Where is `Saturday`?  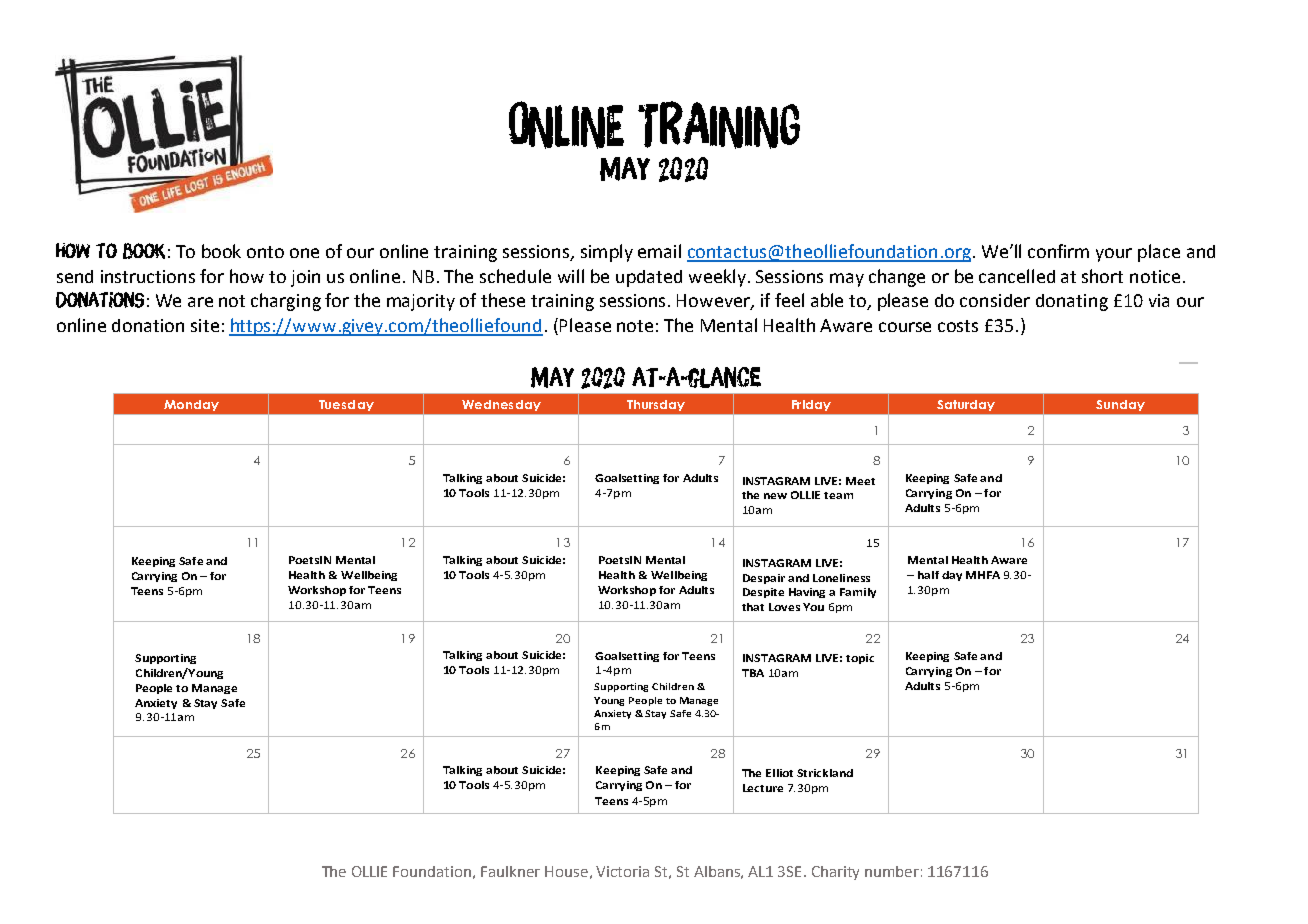 Saturday is located at coordinates (966, 405).
